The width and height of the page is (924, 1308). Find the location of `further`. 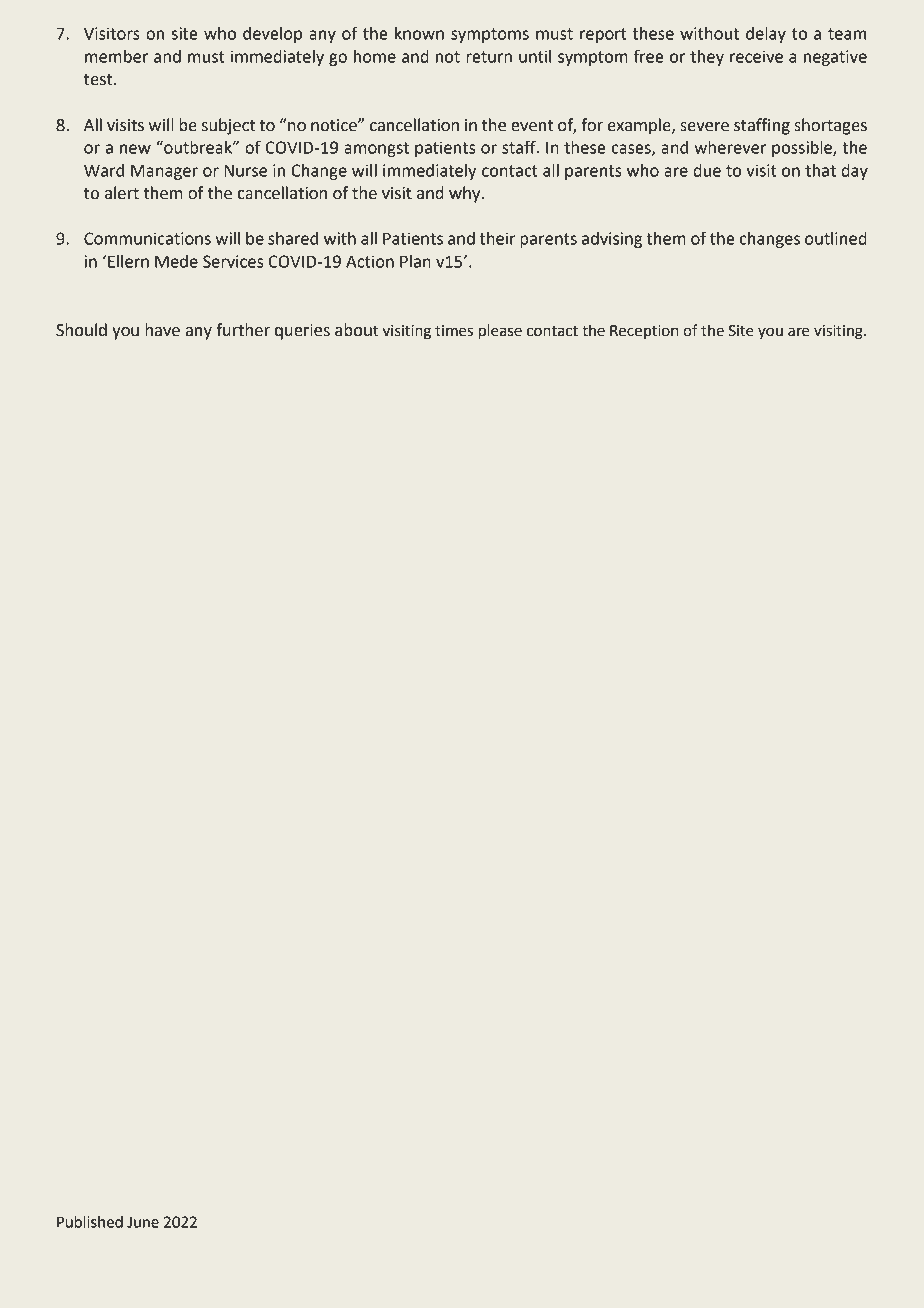

further is located at coordinates (243, 330).
